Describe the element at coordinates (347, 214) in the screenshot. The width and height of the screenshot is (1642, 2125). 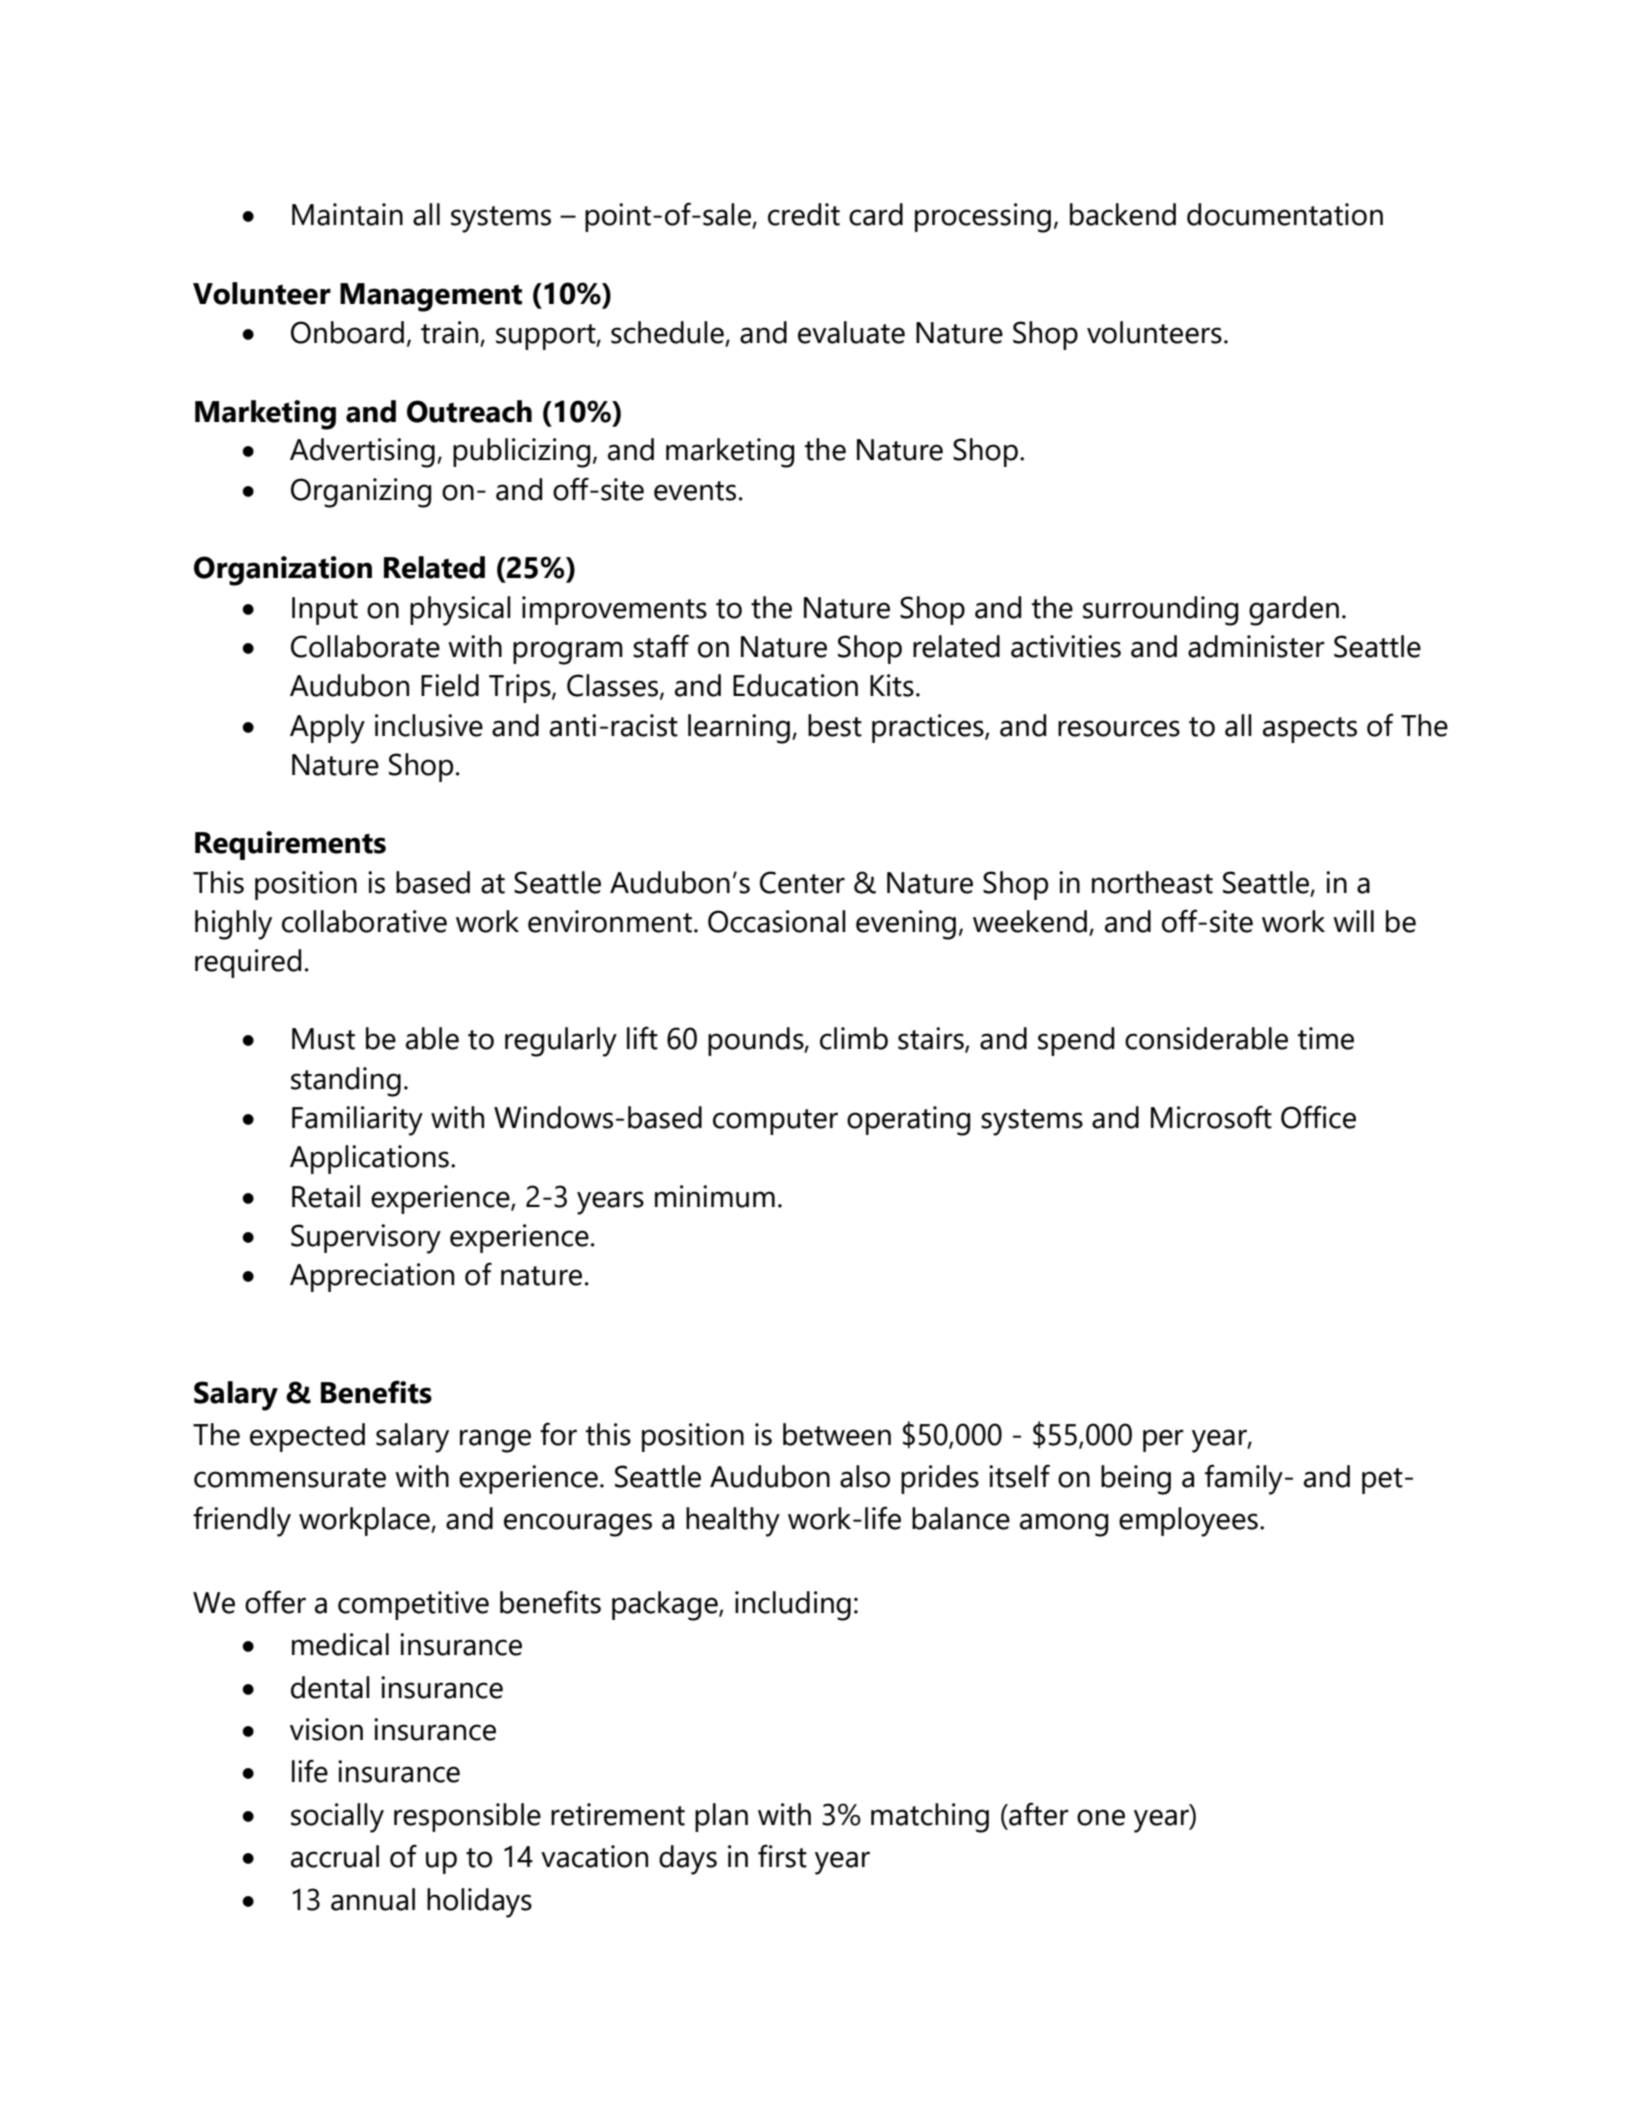
I see `Maintain` at that location.
